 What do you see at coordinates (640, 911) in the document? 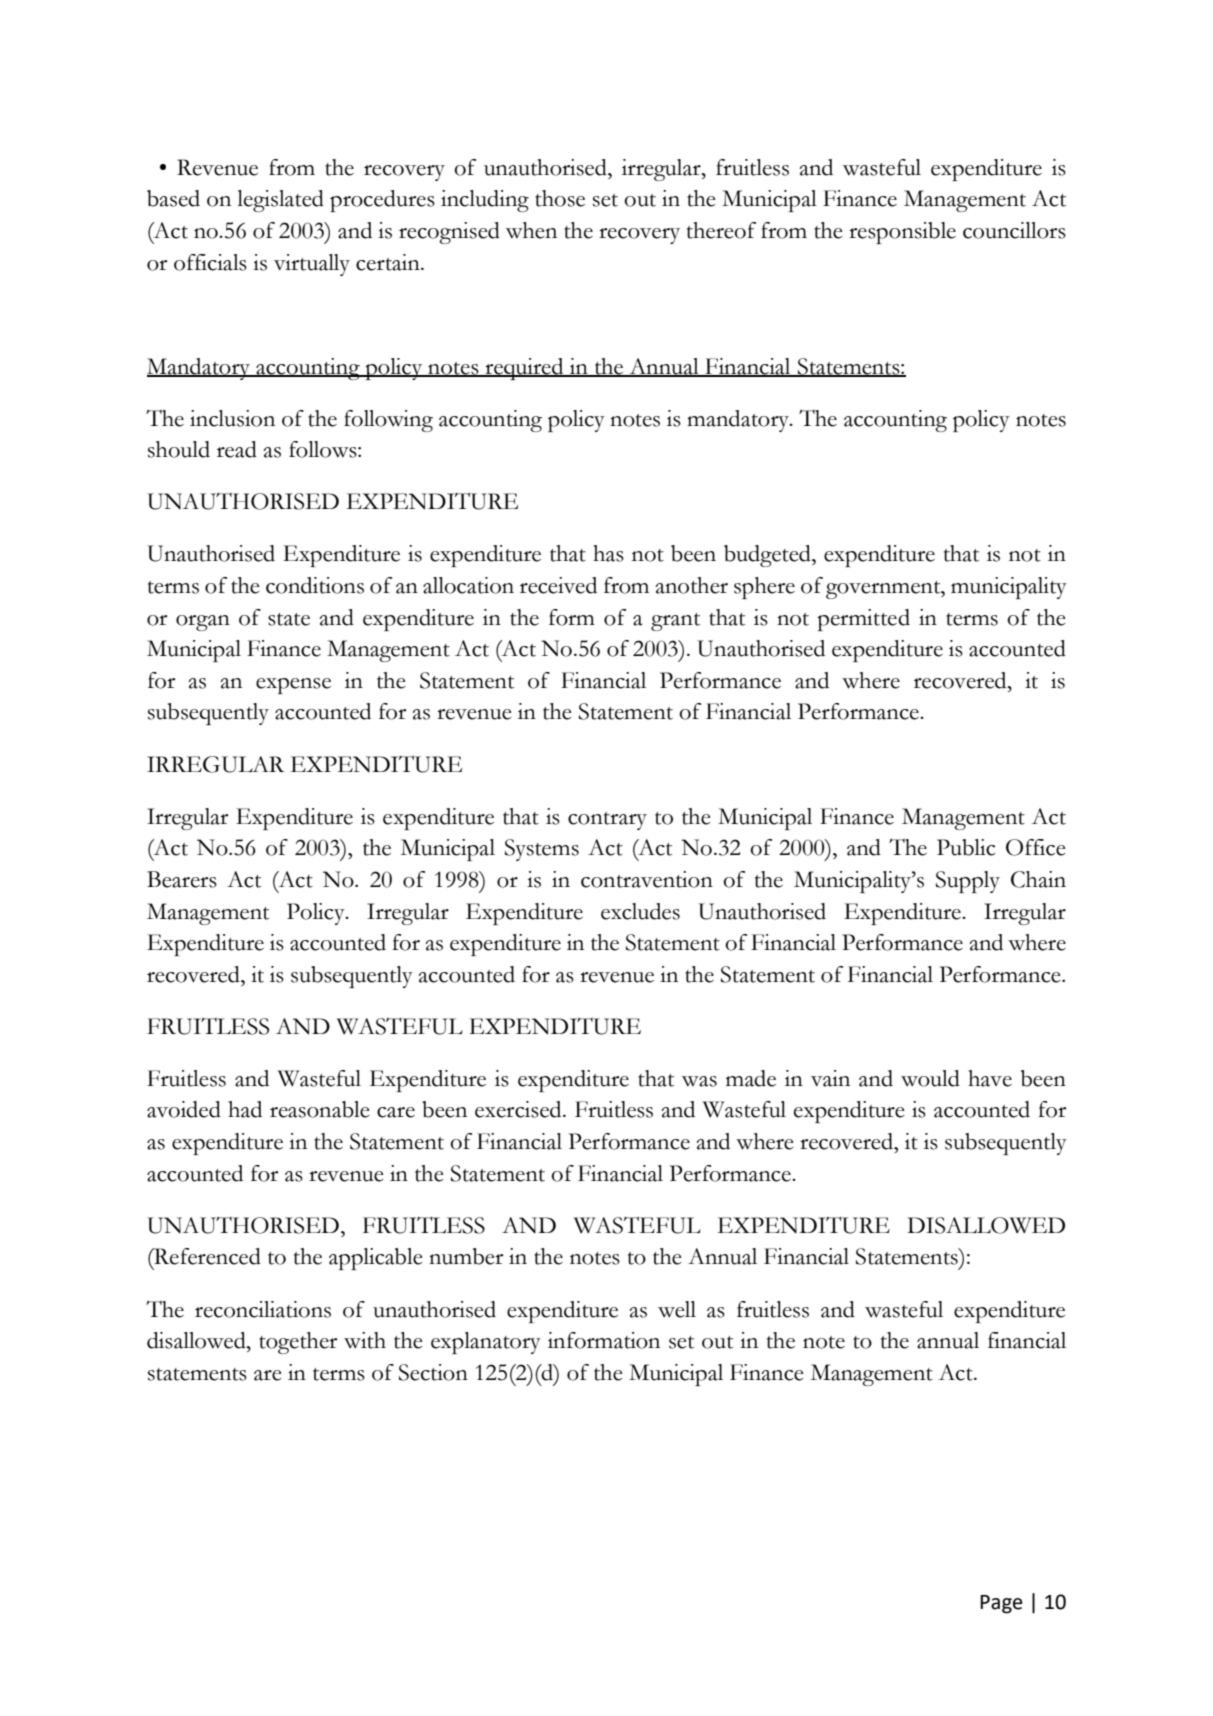
I see `excludes` at bounding box center [640, 911].
